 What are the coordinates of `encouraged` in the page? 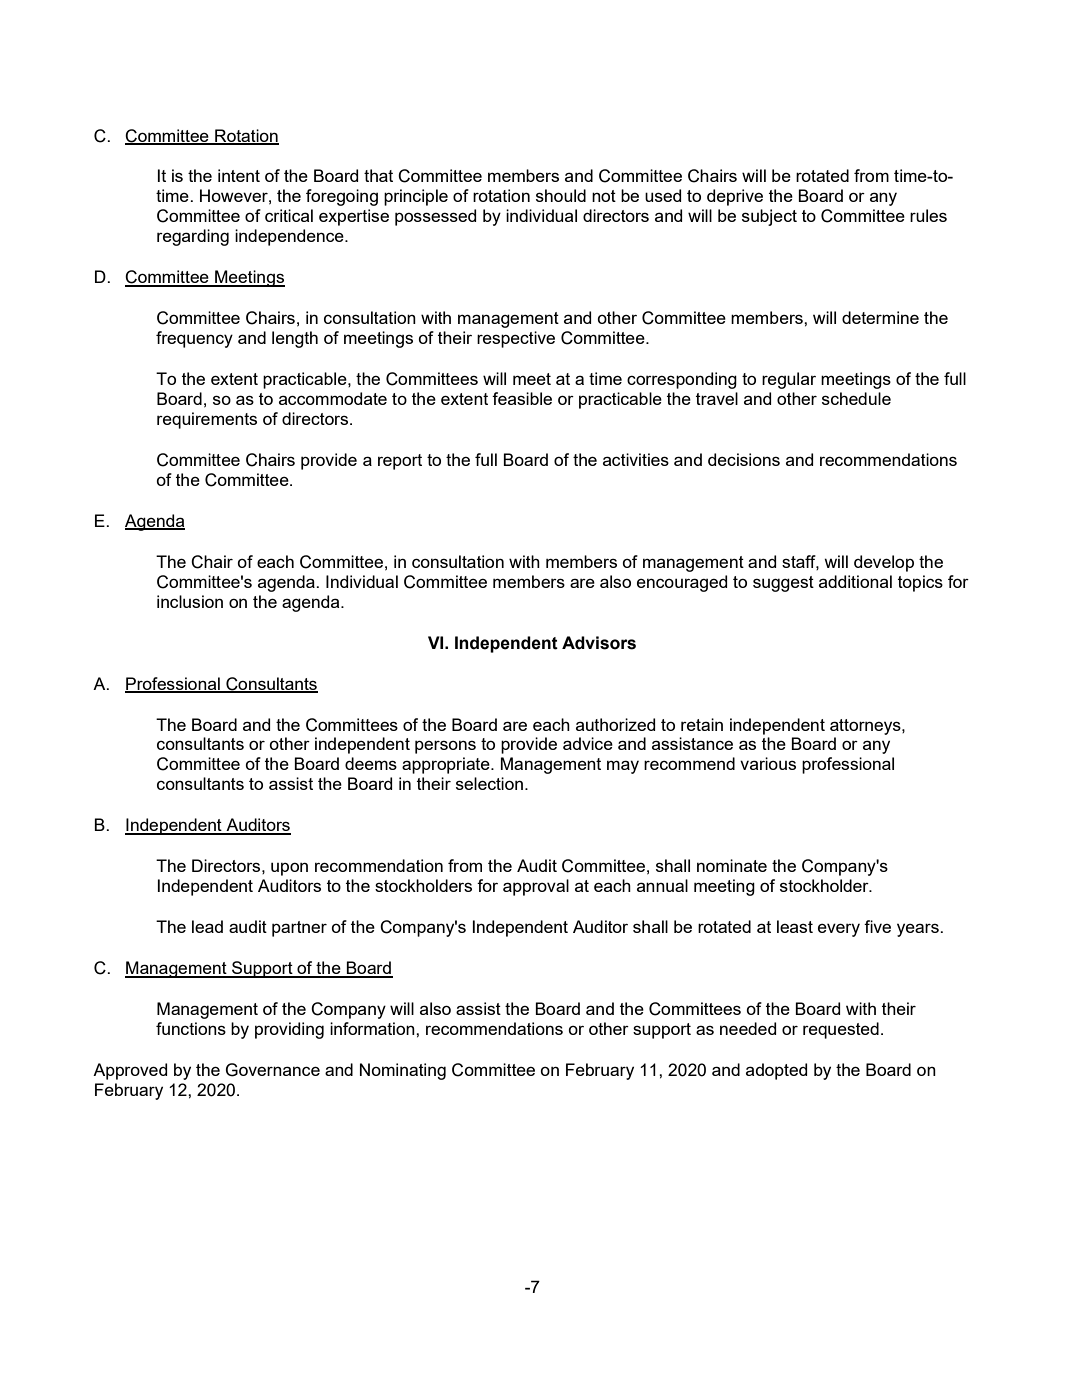 It's located at (682, 583).
